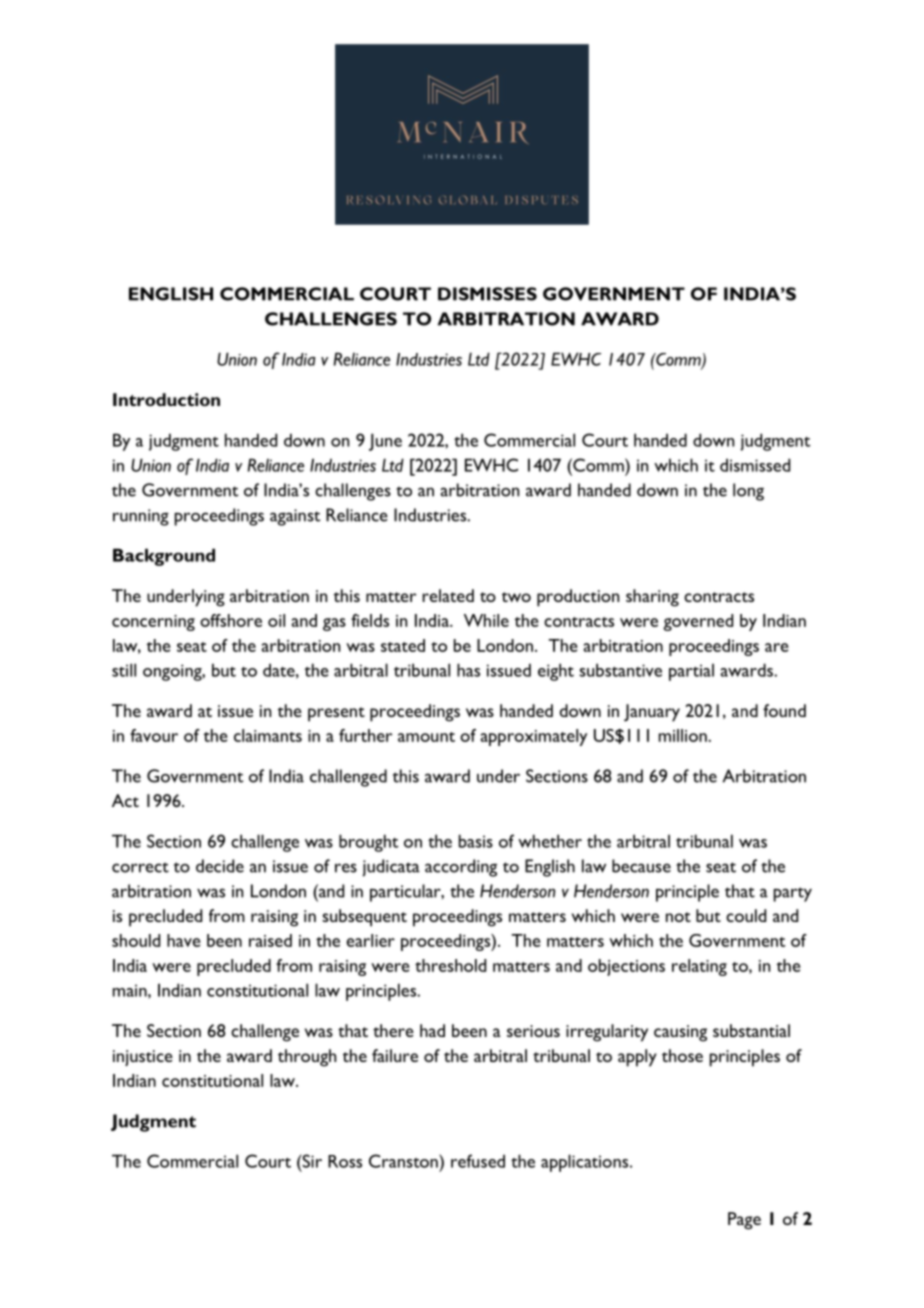 This screenshot has width=924, height=1308. Describe the element at coordinates (166, 399) in the screenshot. I see `Introduction` at that location.
